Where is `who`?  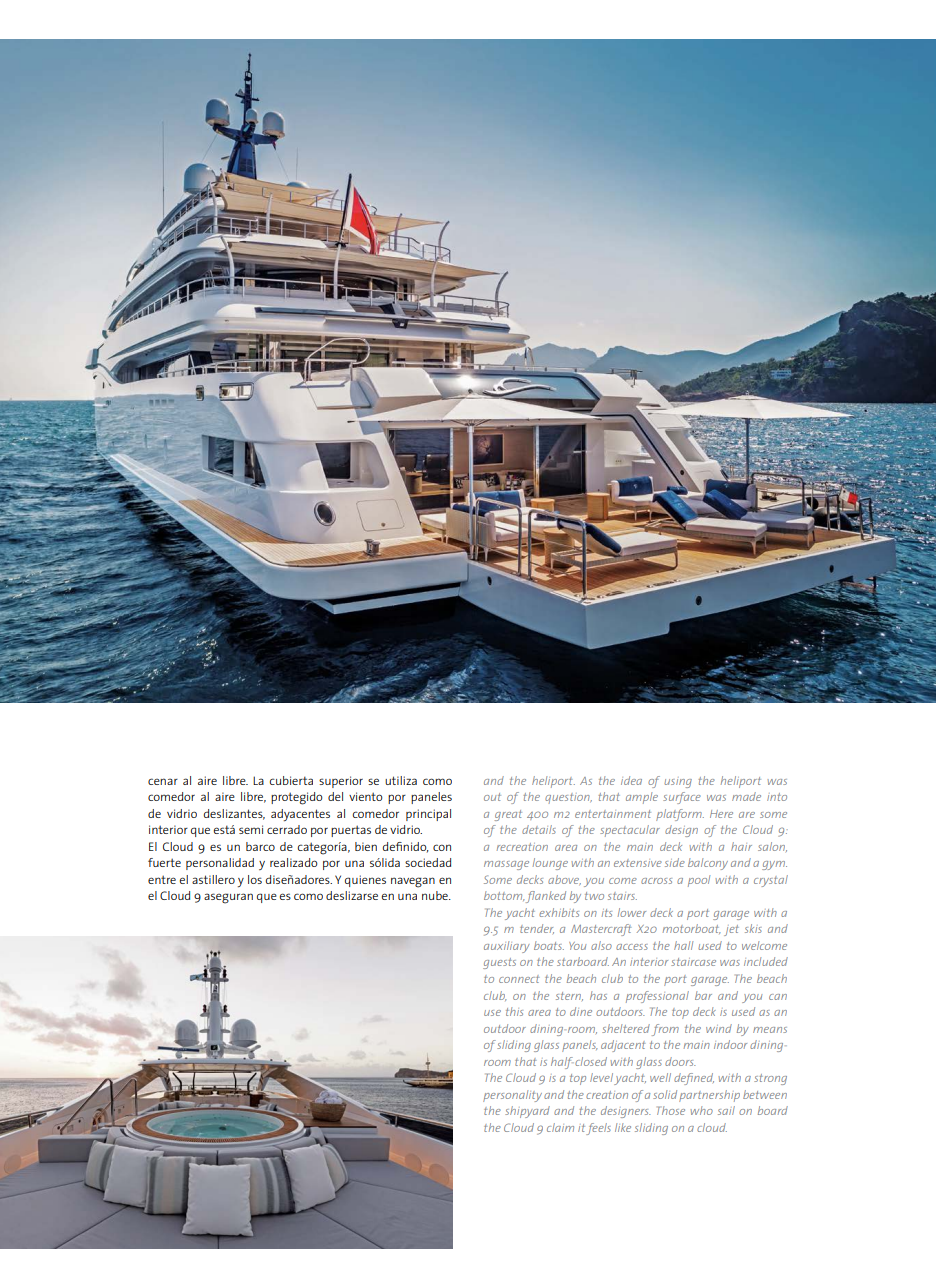
who is located at coordinates (701, 1110).
